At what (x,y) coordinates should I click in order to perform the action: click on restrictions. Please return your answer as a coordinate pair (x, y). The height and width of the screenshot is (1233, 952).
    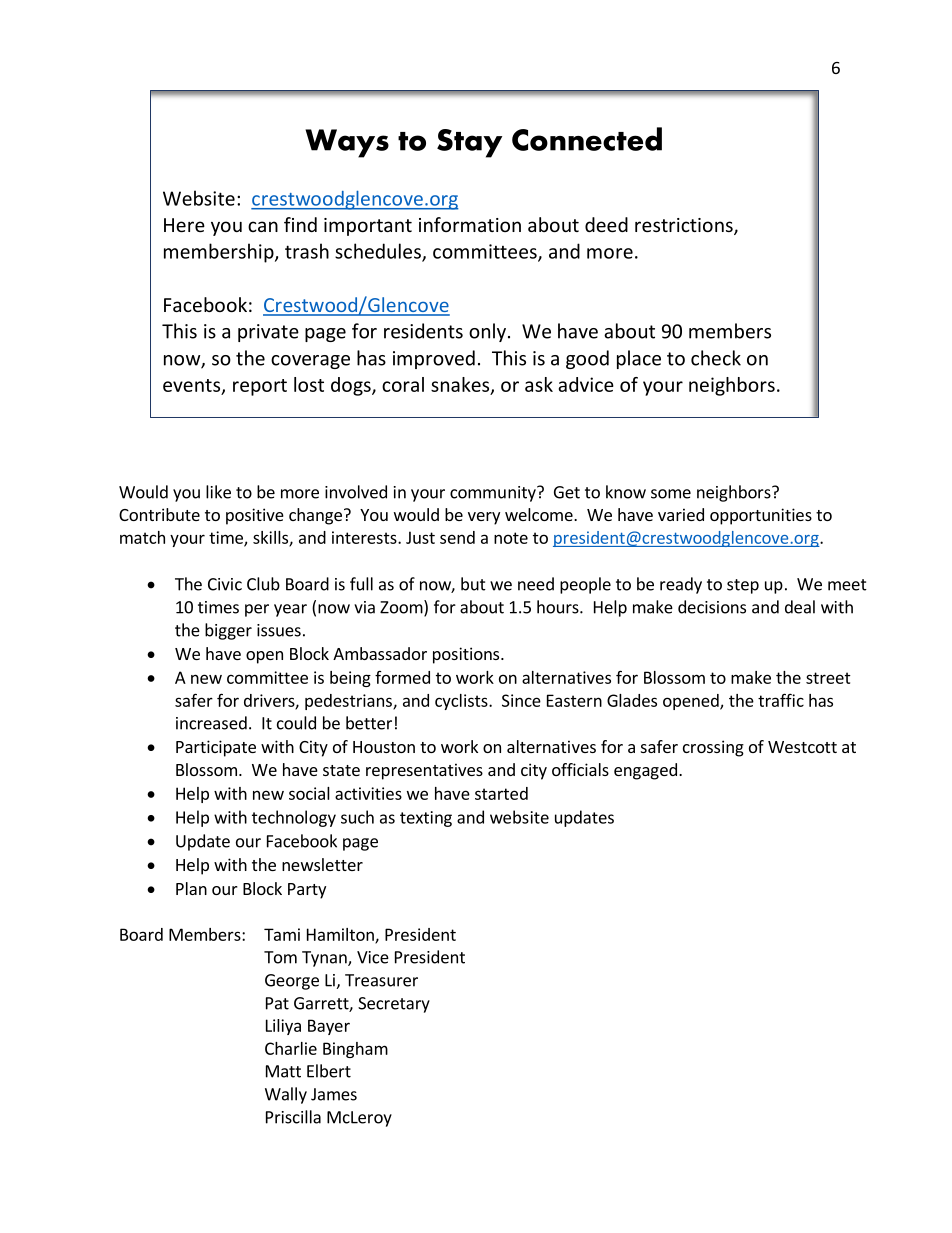
    Looking at the image, I should click on (685, 226).
